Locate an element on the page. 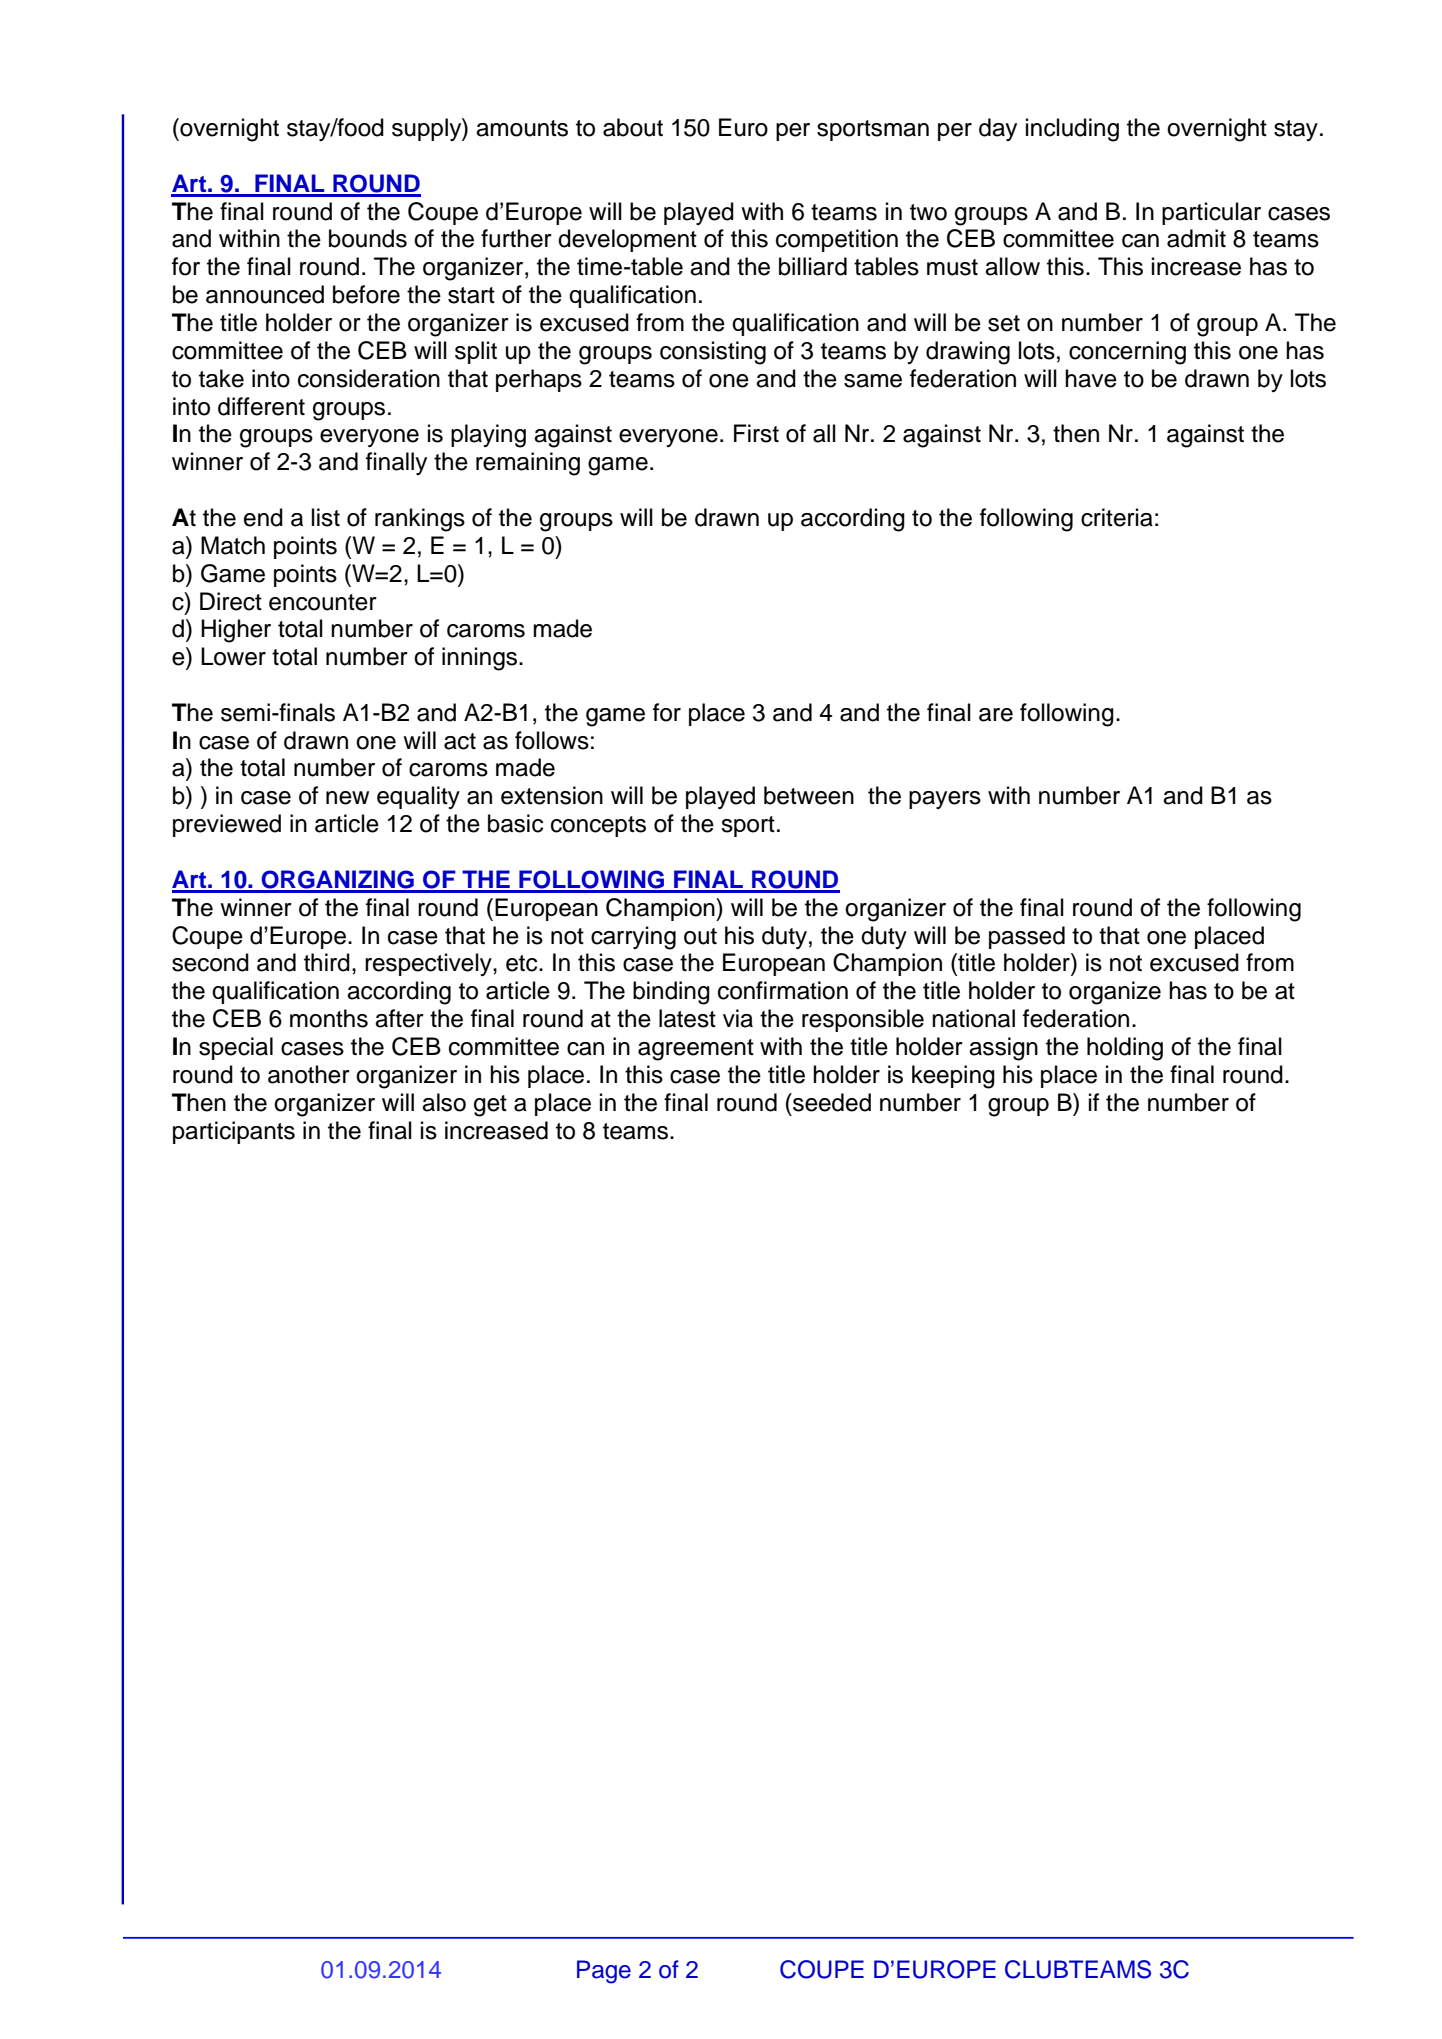  keeping is located at coordinates (953, 1077).
